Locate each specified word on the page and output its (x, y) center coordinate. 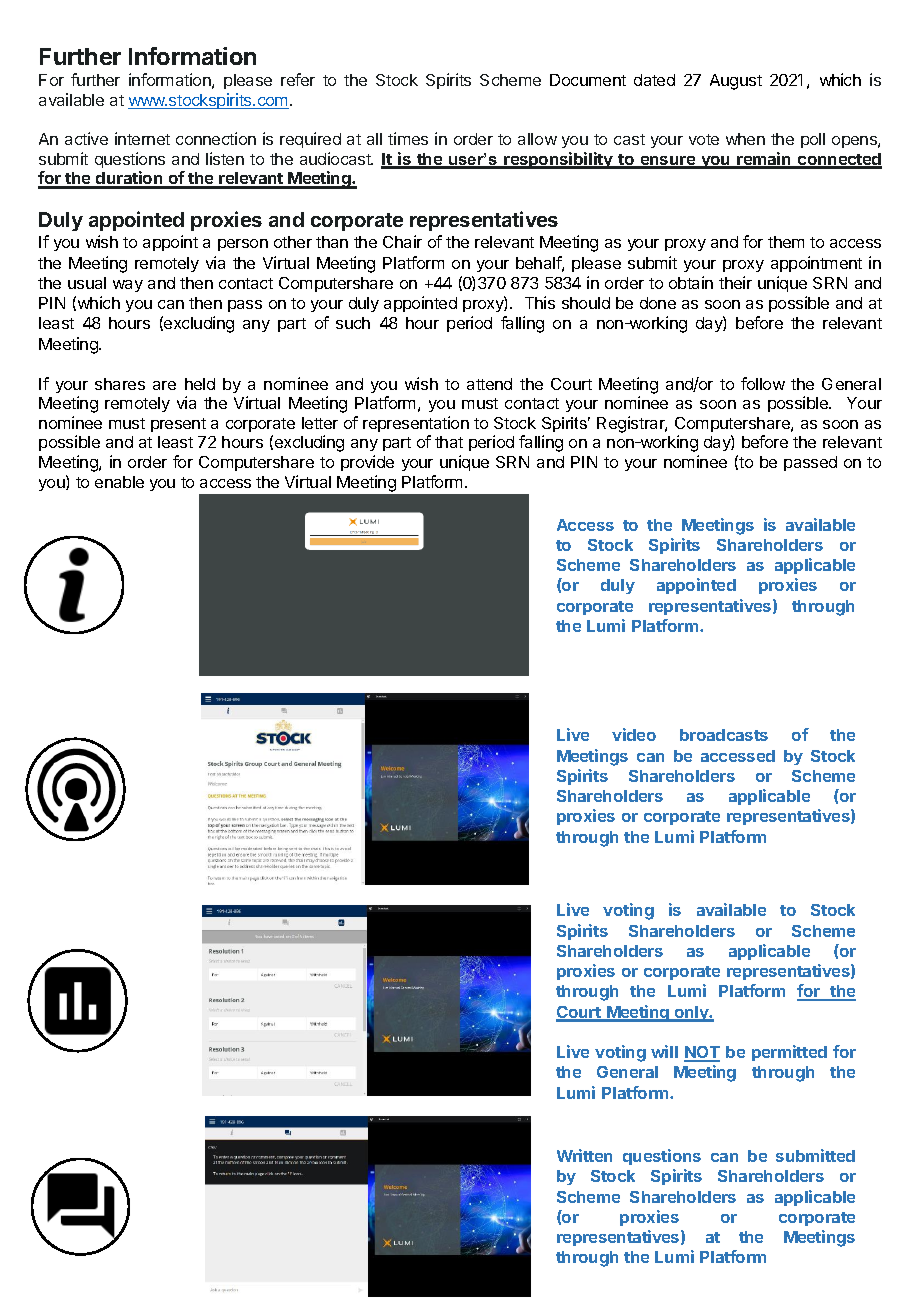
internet (142, 138)
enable (119, 482)
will (664, 1051)
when (745, 139)
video (634, 734)
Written (584, 1155)
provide (367, 463)
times (408, 138)
